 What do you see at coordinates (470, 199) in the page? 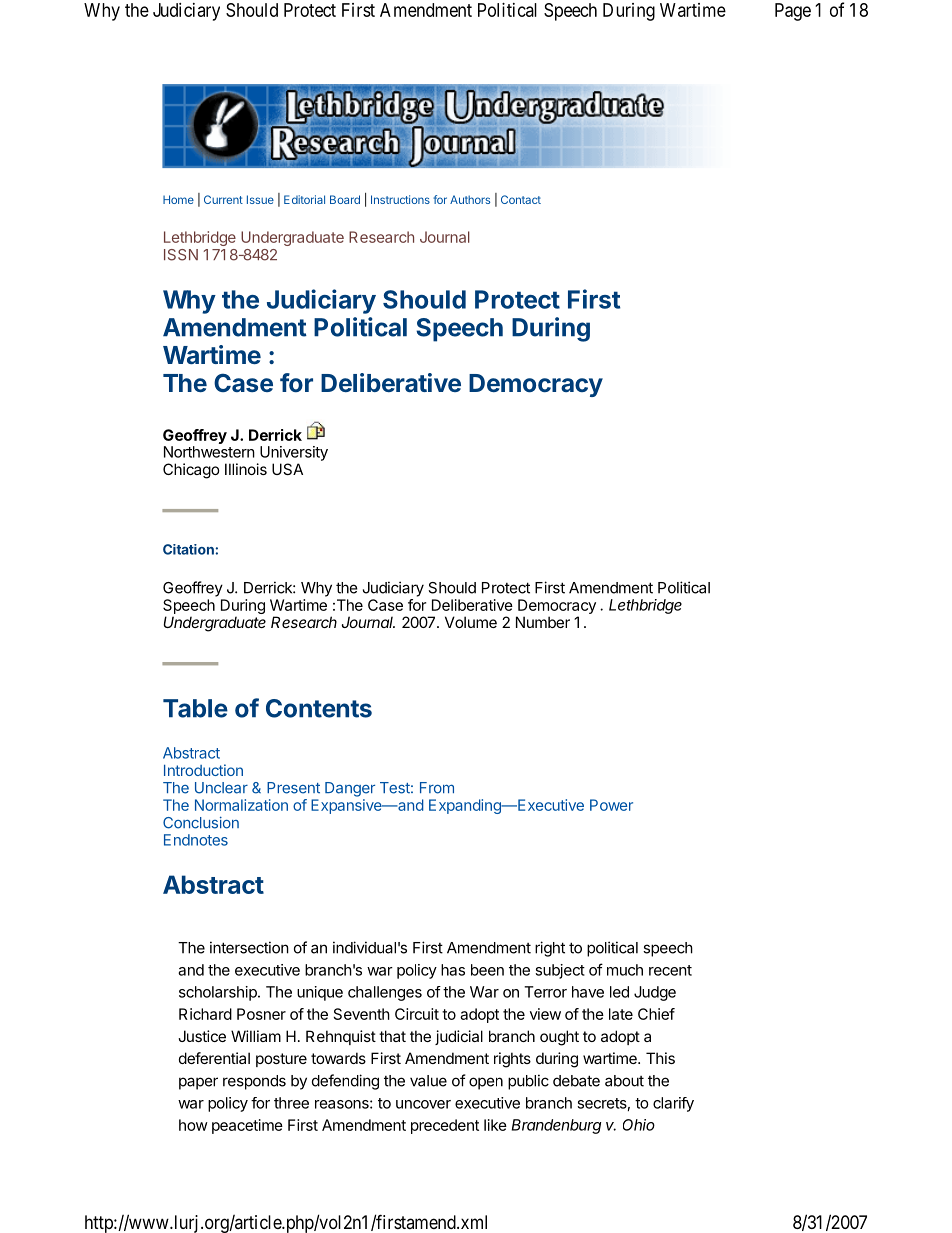
I see `Authors` at bounding box center [470, 199].
